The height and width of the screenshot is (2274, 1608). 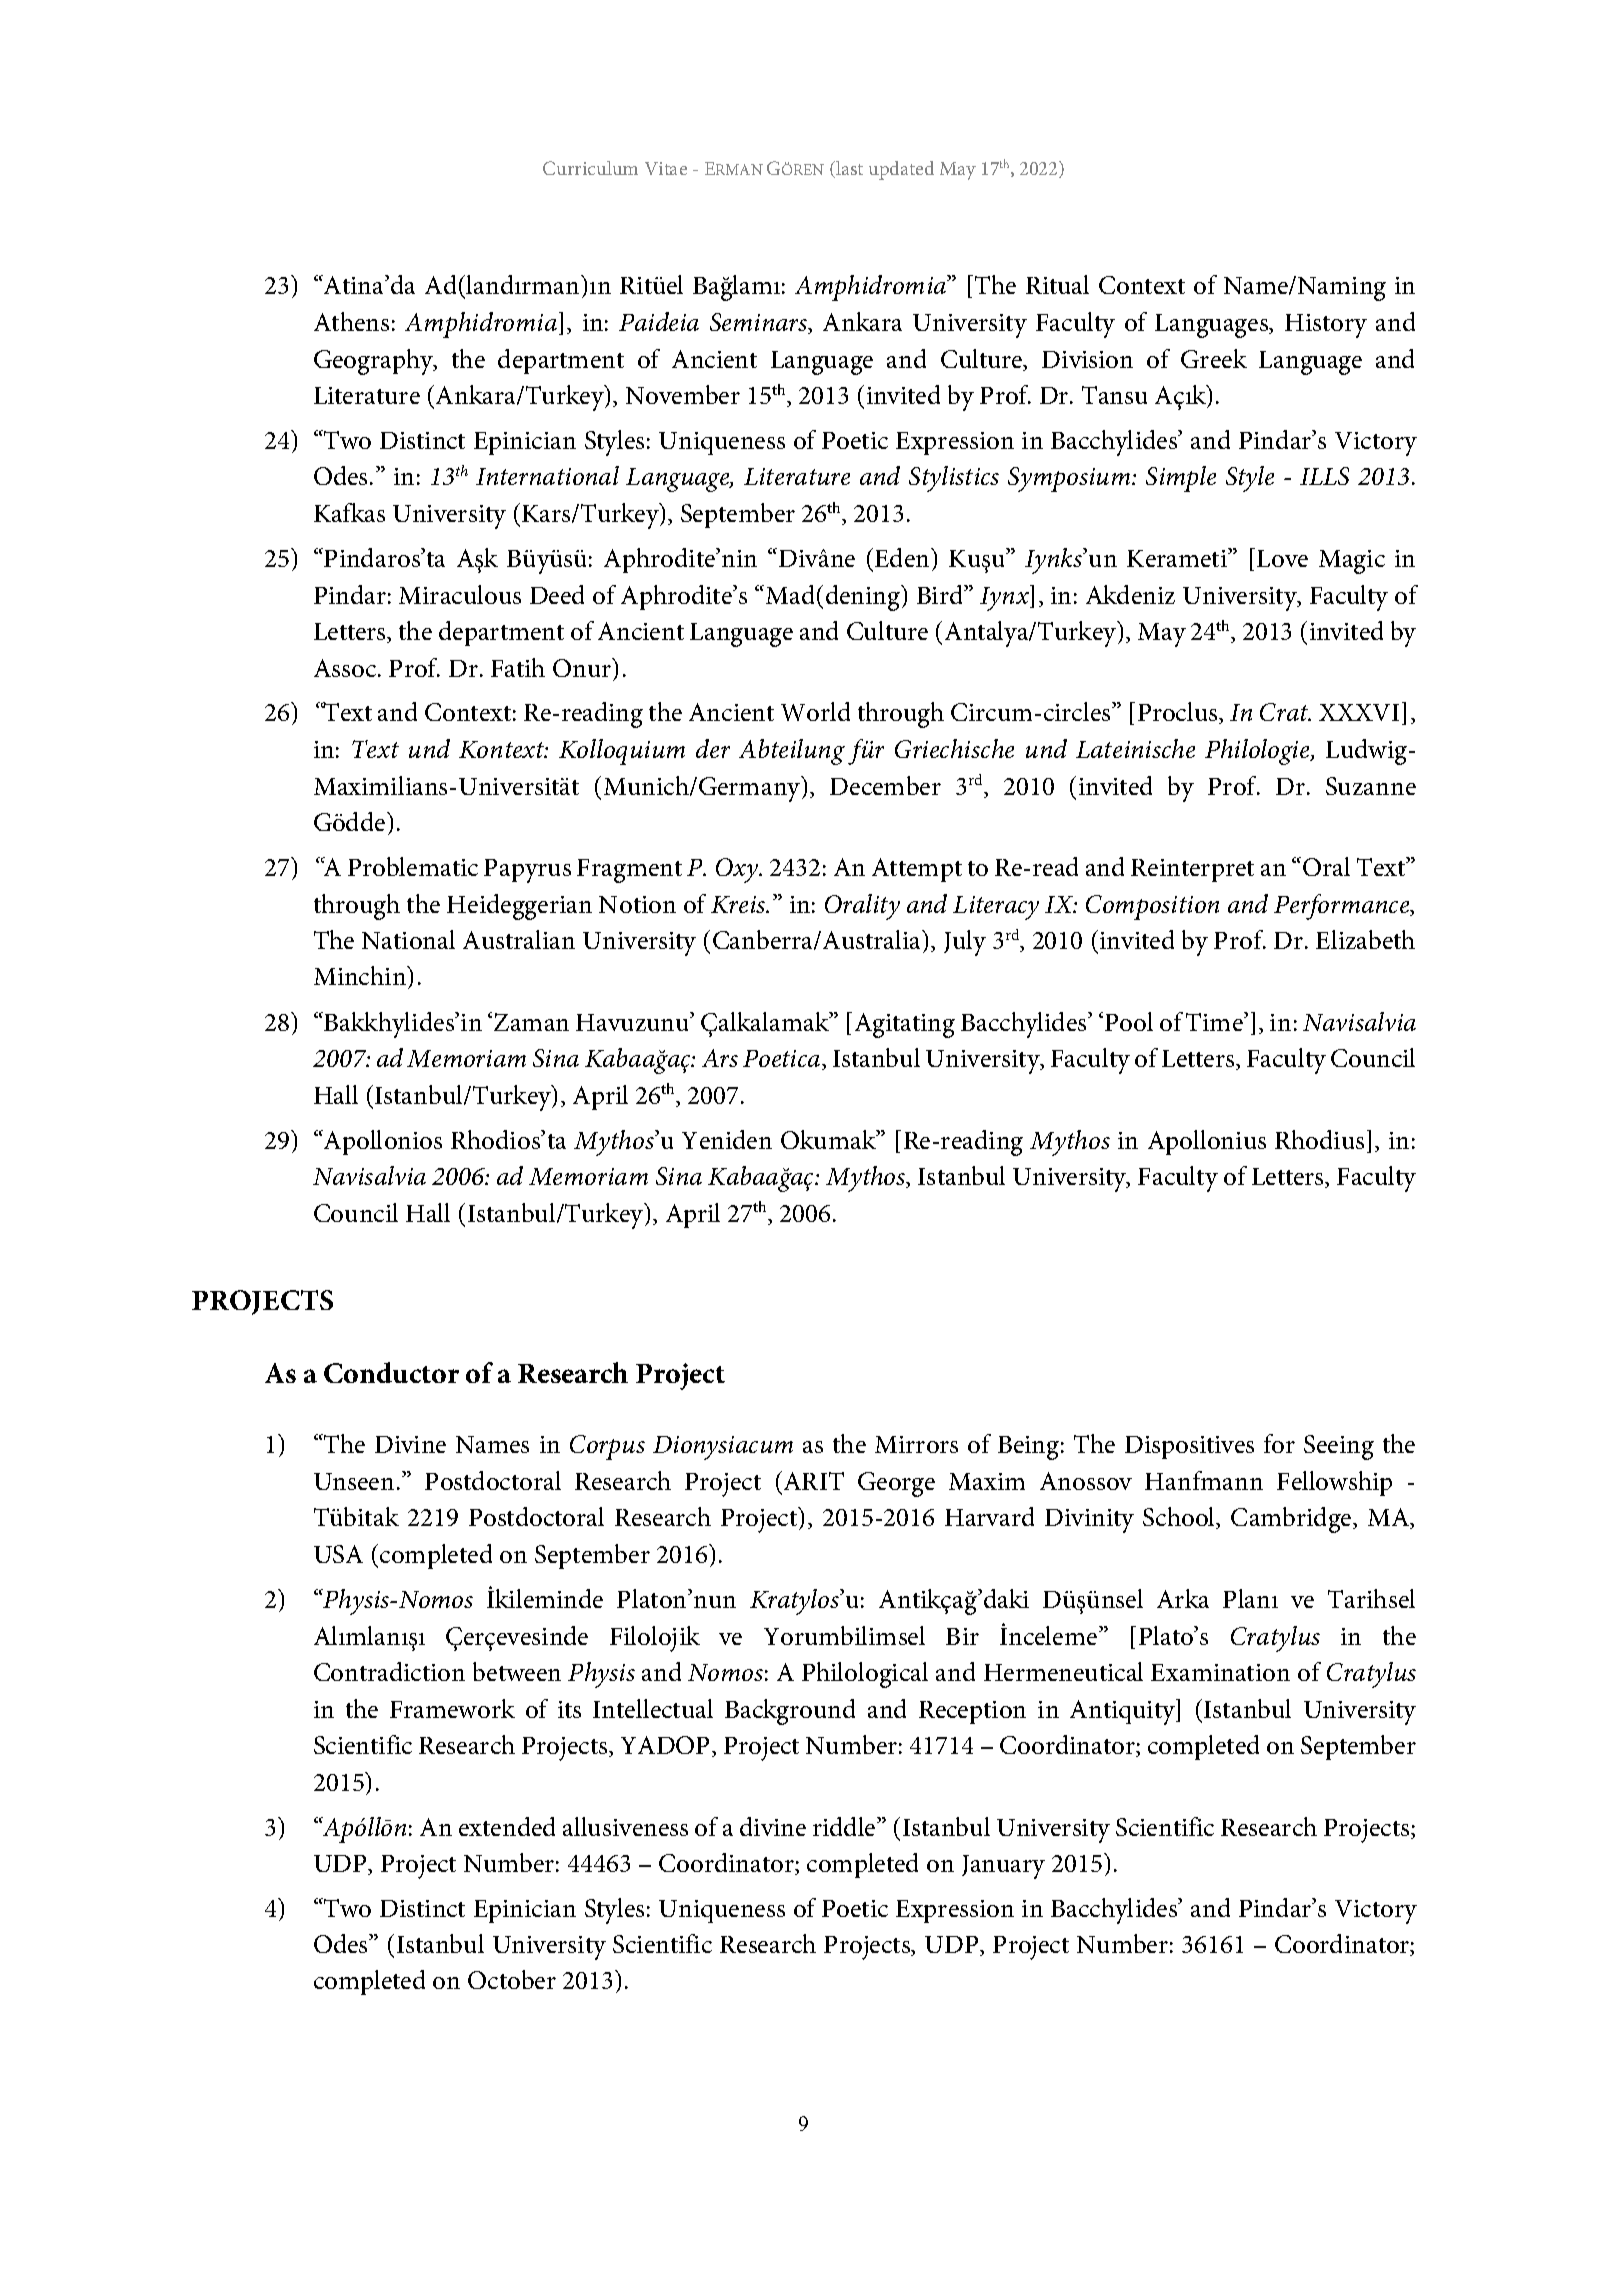 I want to click on Time, so click(x=1215, y=1021).
